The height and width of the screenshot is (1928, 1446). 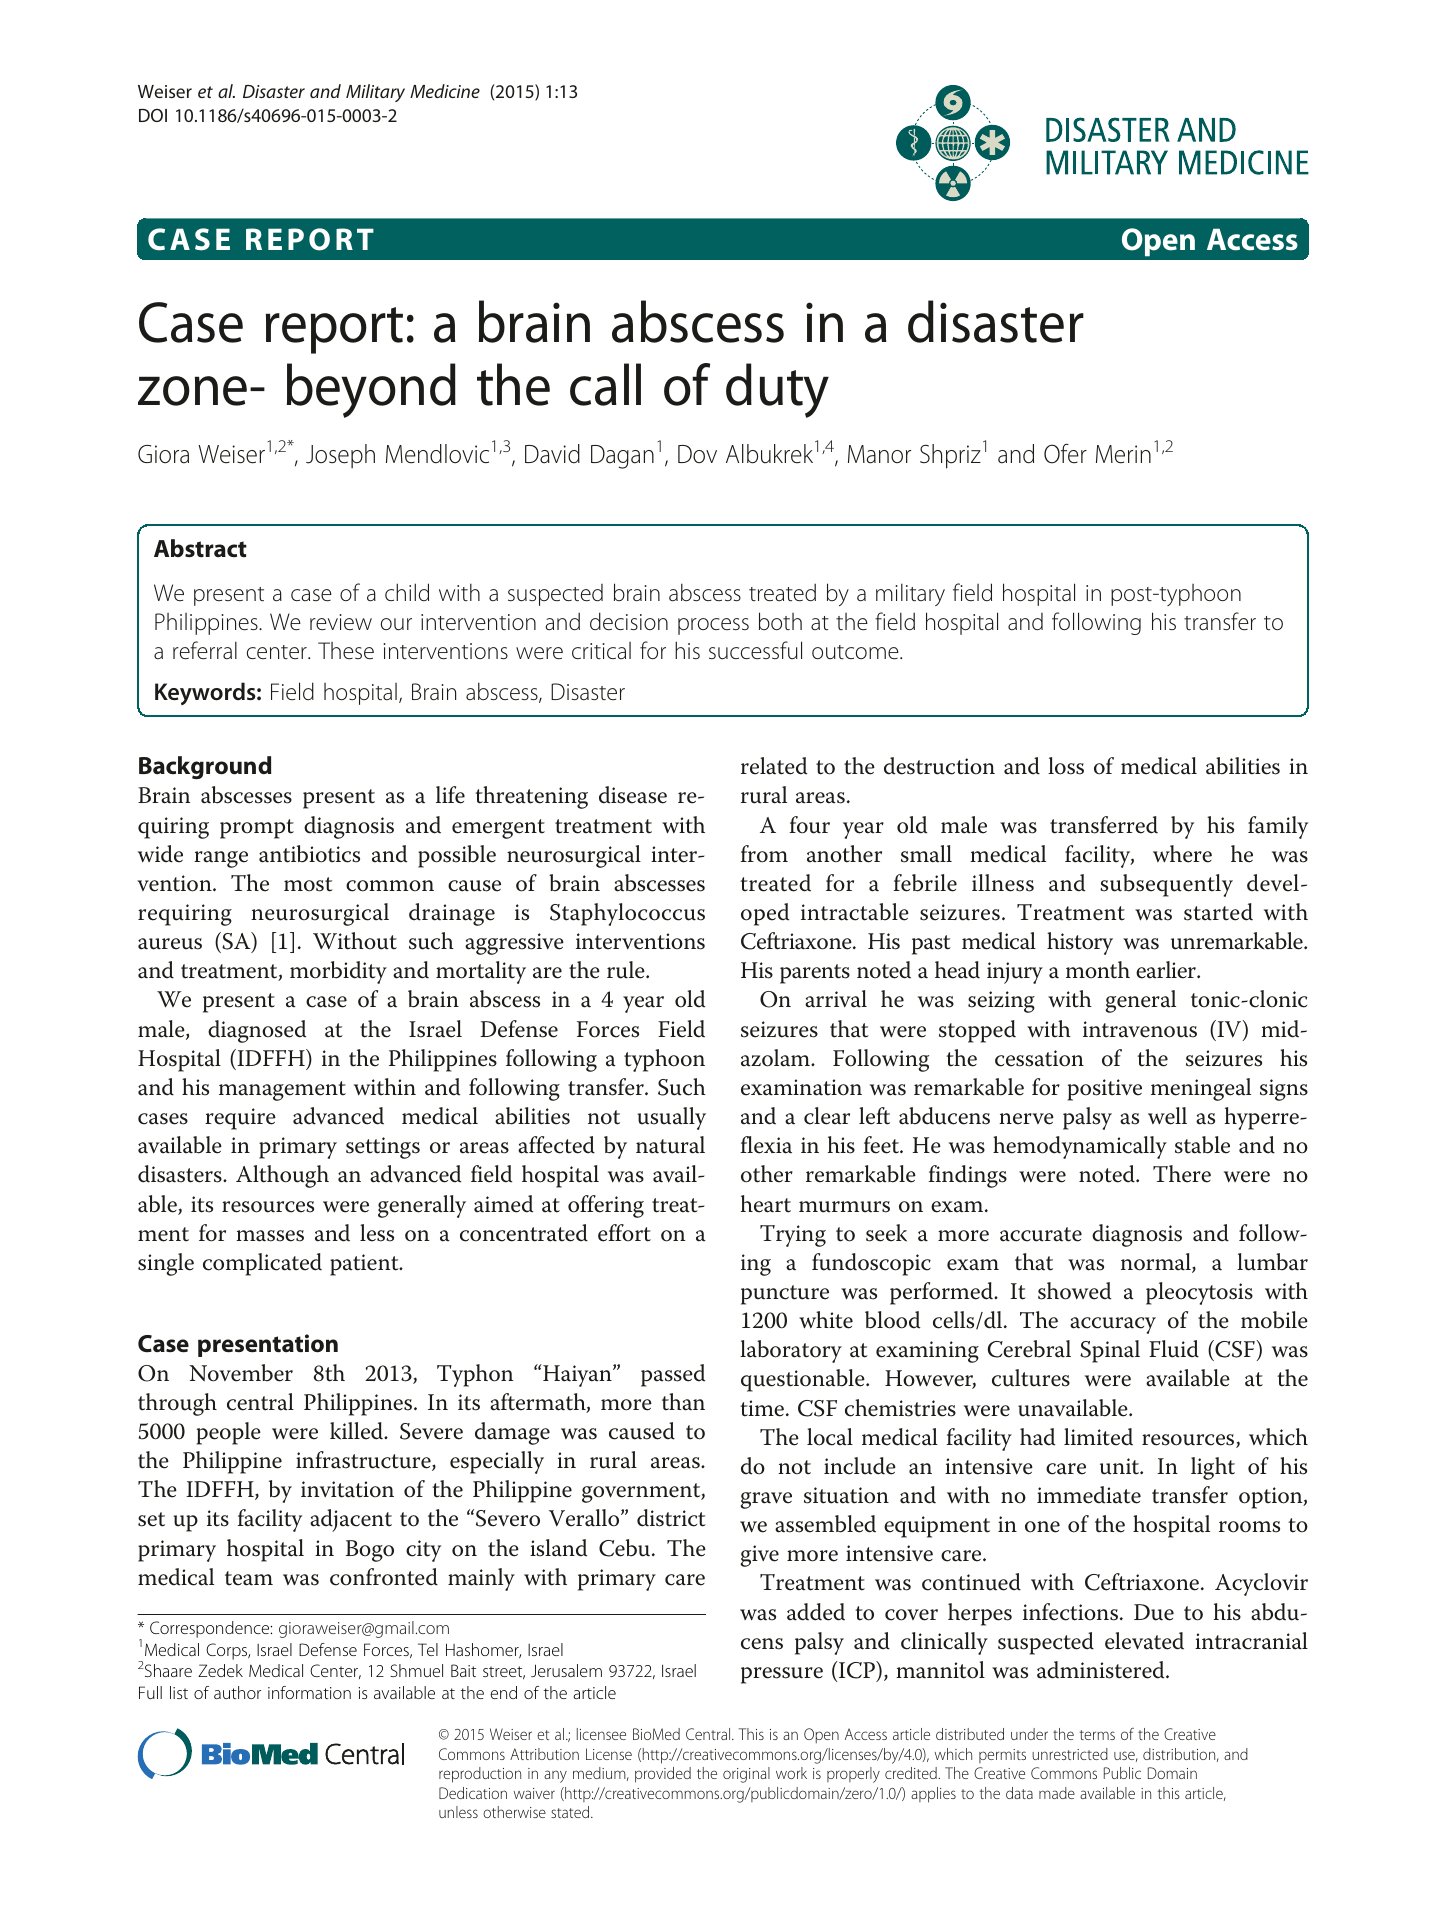 I want to click on rule, so click(x=627, y=970).
